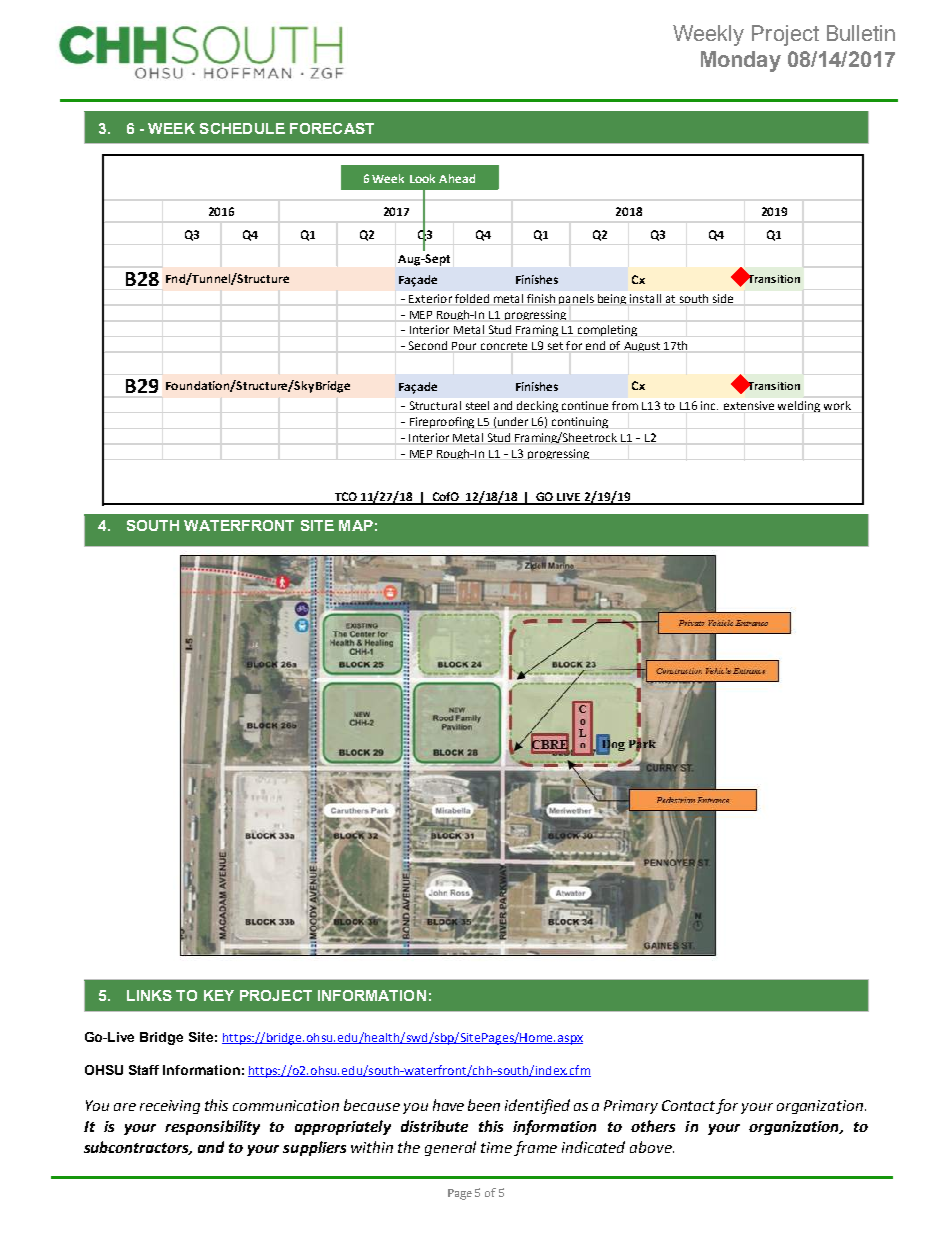 The height and width of the document is (1233, 952). I want to click on welding, so click(799, 406).
